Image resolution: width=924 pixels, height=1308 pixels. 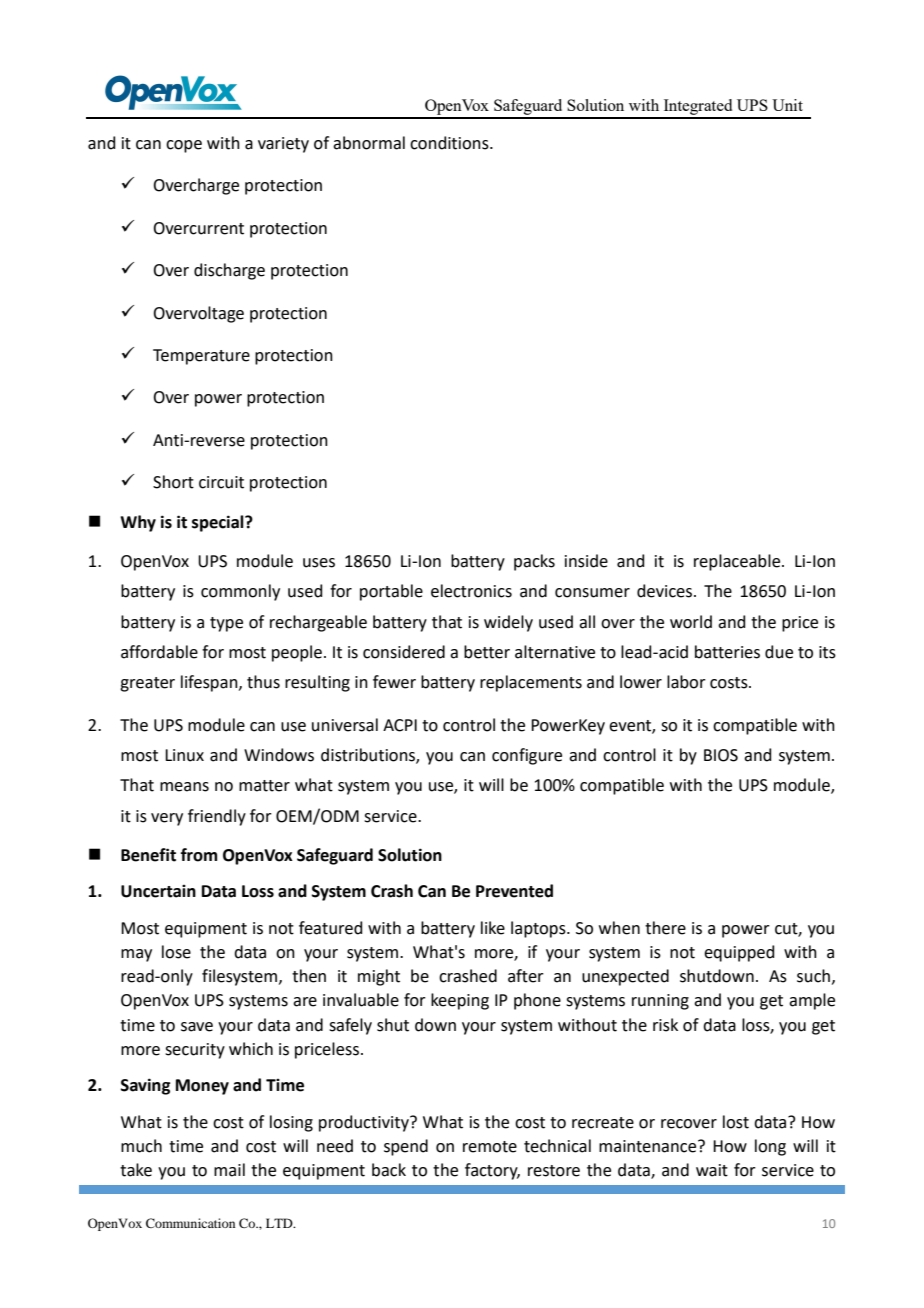 I want to click on lifespan, so click(x=210, y=683).
